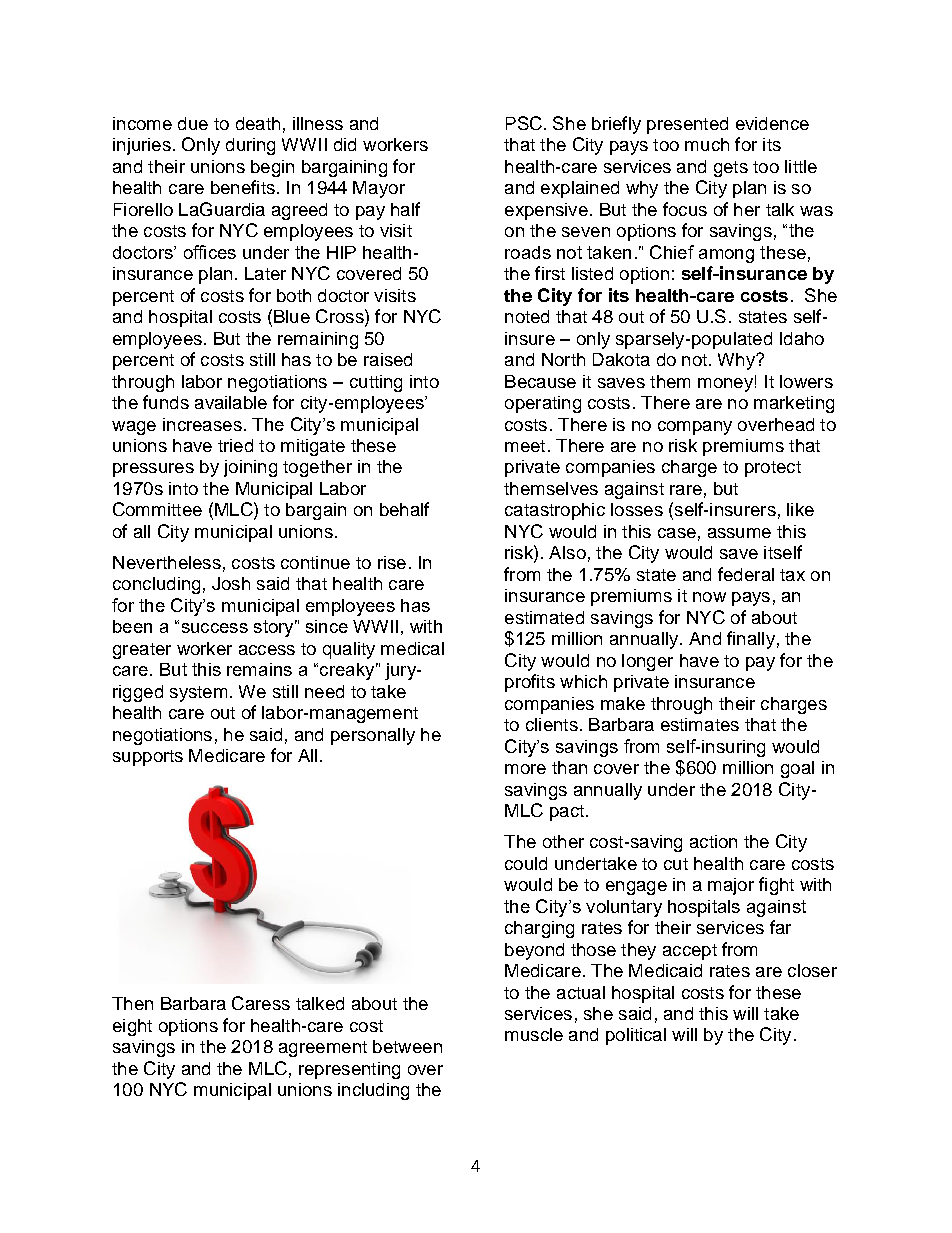  What do you see at coordinates (524, 123) in the screenshot?
I see `PSC` at bounding box center [524, 123].
